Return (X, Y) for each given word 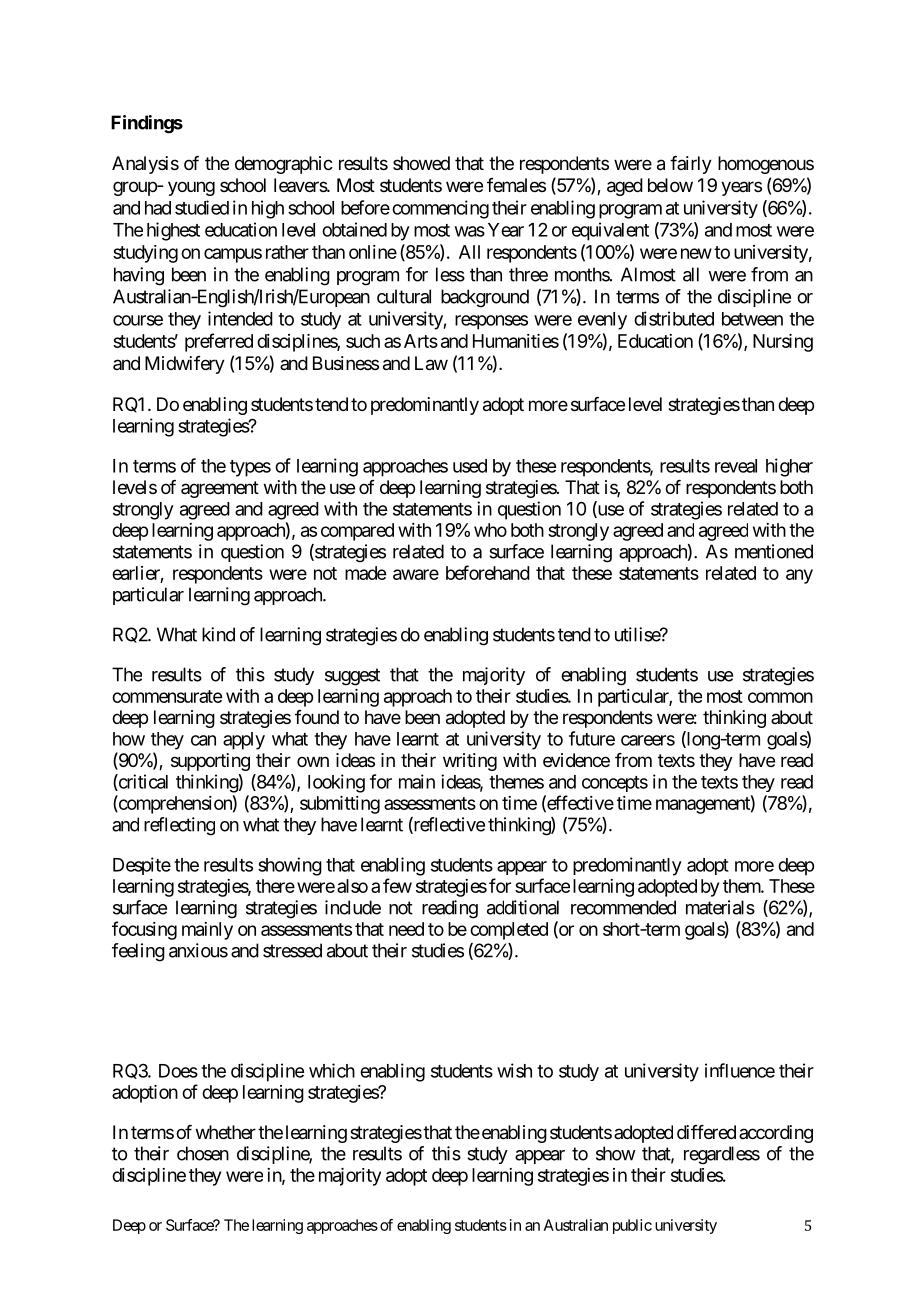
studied (202, 207)
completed (509, 931)
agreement (220, 489)
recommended (623, 907)
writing (470, 762)
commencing (440, 209)
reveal (736, 466)
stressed (292, 950)
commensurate (167, 696)
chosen (203, 1153)
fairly (691, 165)
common (780, 697)
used (470, 466)
